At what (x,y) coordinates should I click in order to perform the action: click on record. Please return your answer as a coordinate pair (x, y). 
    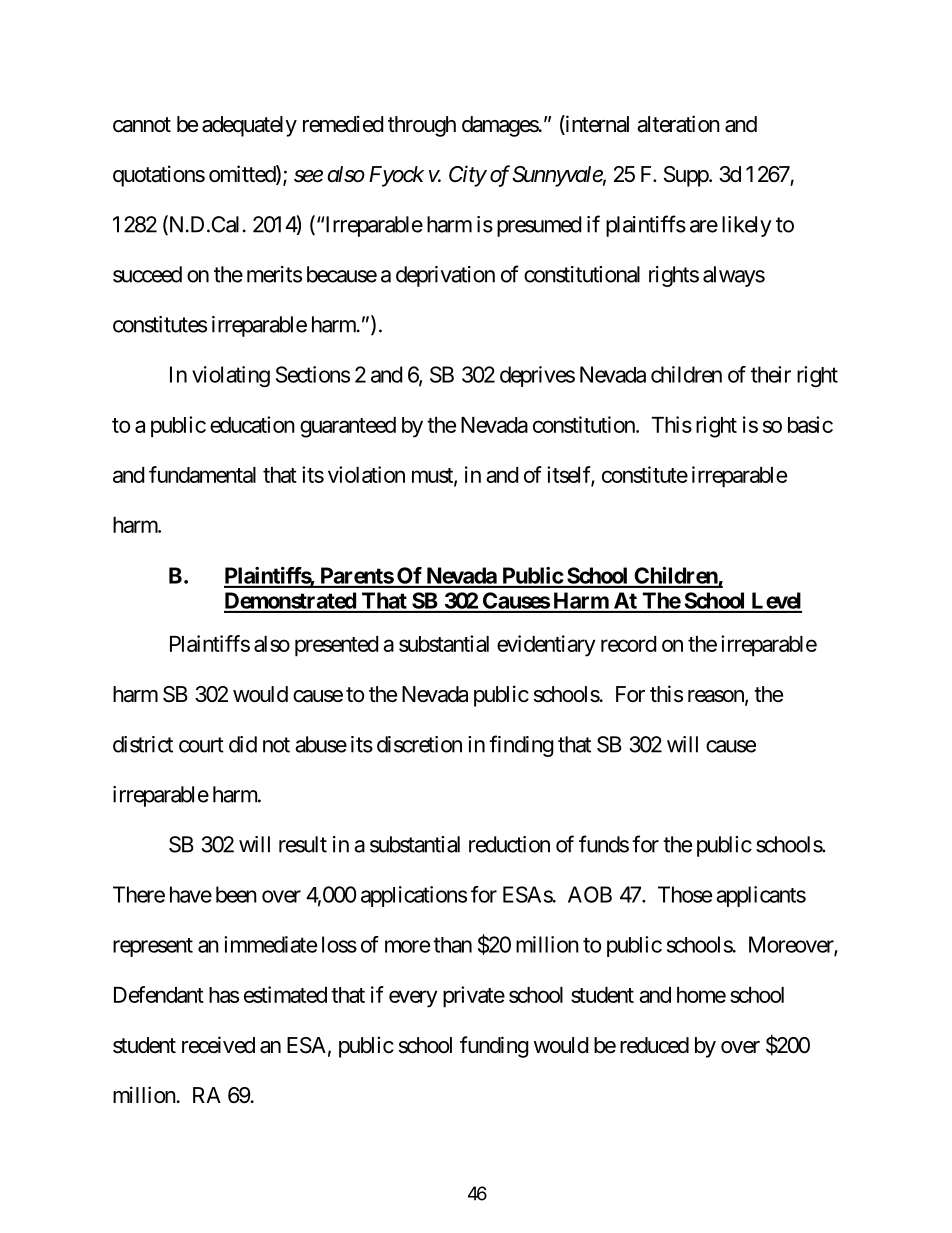
    Looking at the image, I should click on (628, 644).
